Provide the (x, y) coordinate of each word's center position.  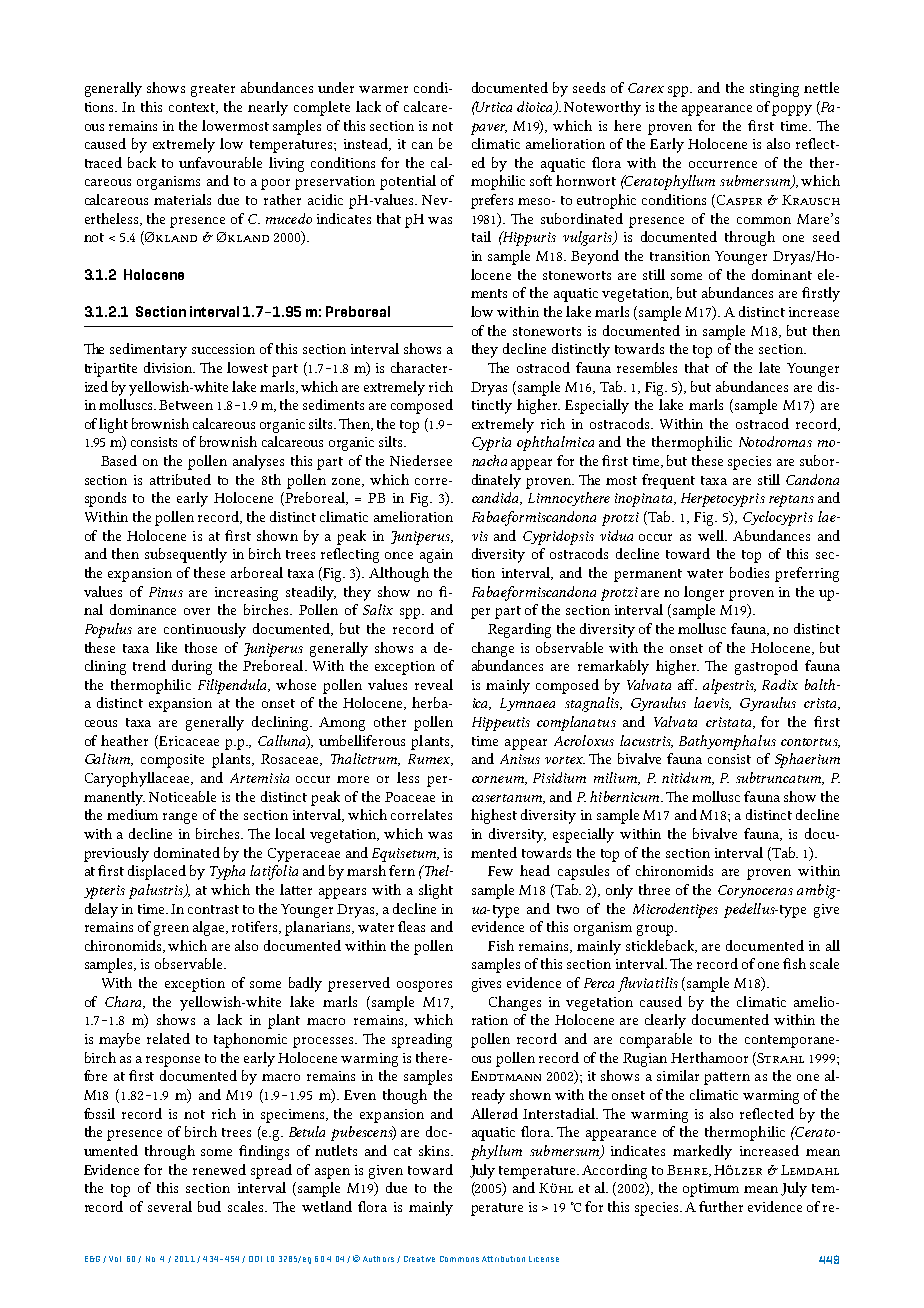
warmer (383, 89)
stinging (774, 90)
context (193, 108)
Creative (419, 1259)
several (170, 1206)
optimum (711, 1190)
